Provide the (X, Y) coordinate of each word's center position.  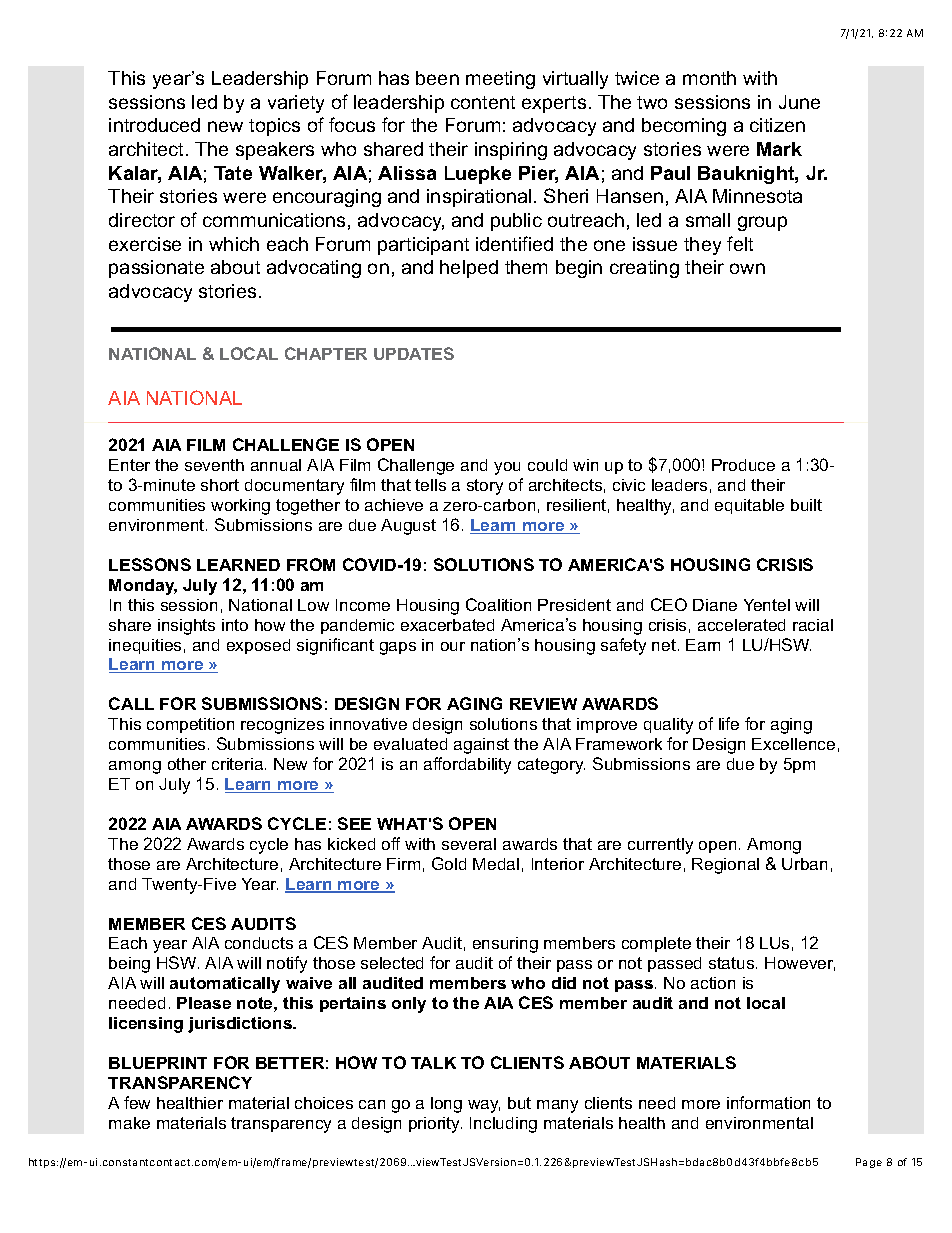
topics (274, 127)
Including (503, 1125)
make (129, 1123)
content (483, 102)
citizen (777, 125)
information (768, 1102)
